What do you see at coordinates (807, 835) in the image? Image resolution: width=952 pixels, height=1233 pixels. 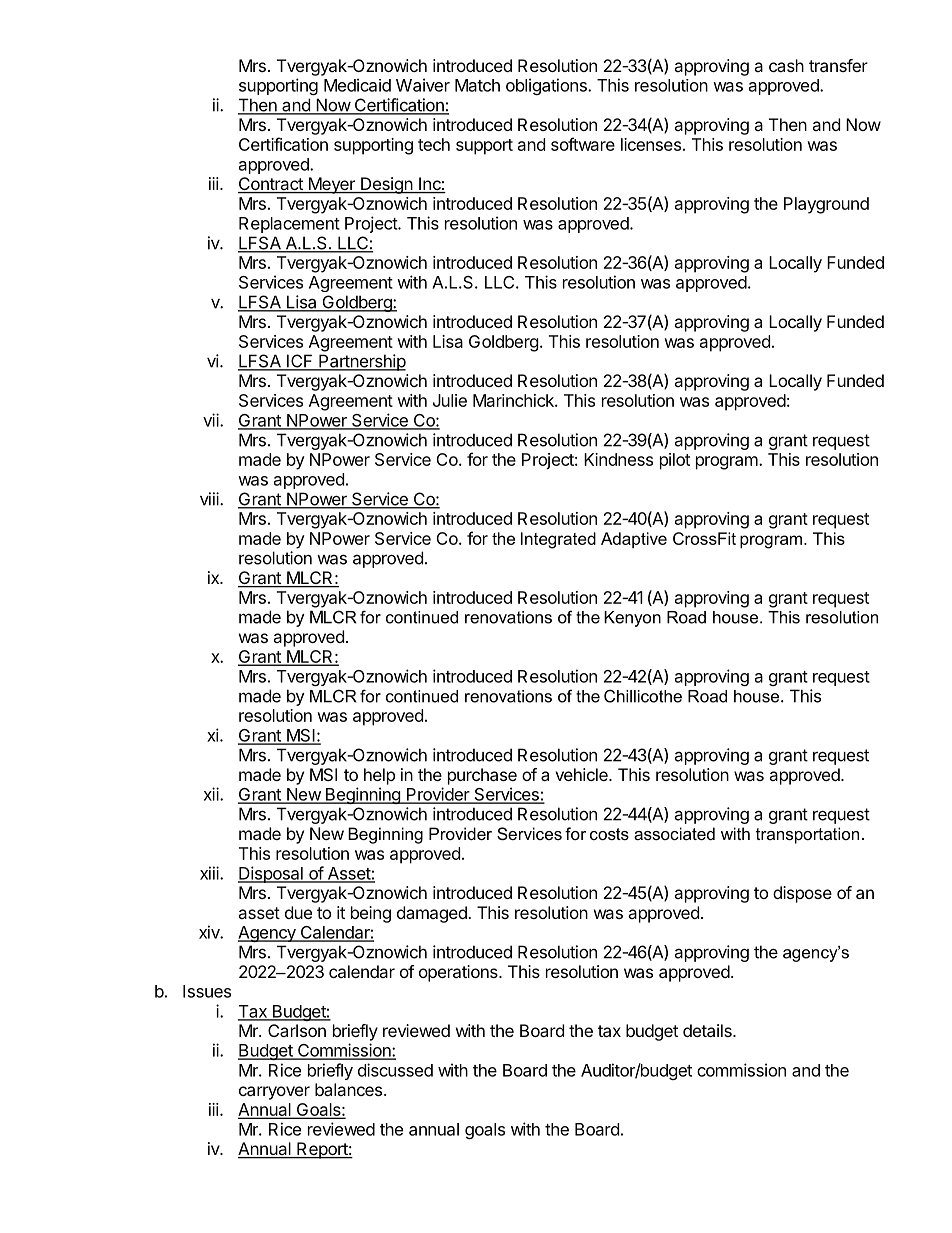 I see `transportation` at bounding box center [807, 835].
